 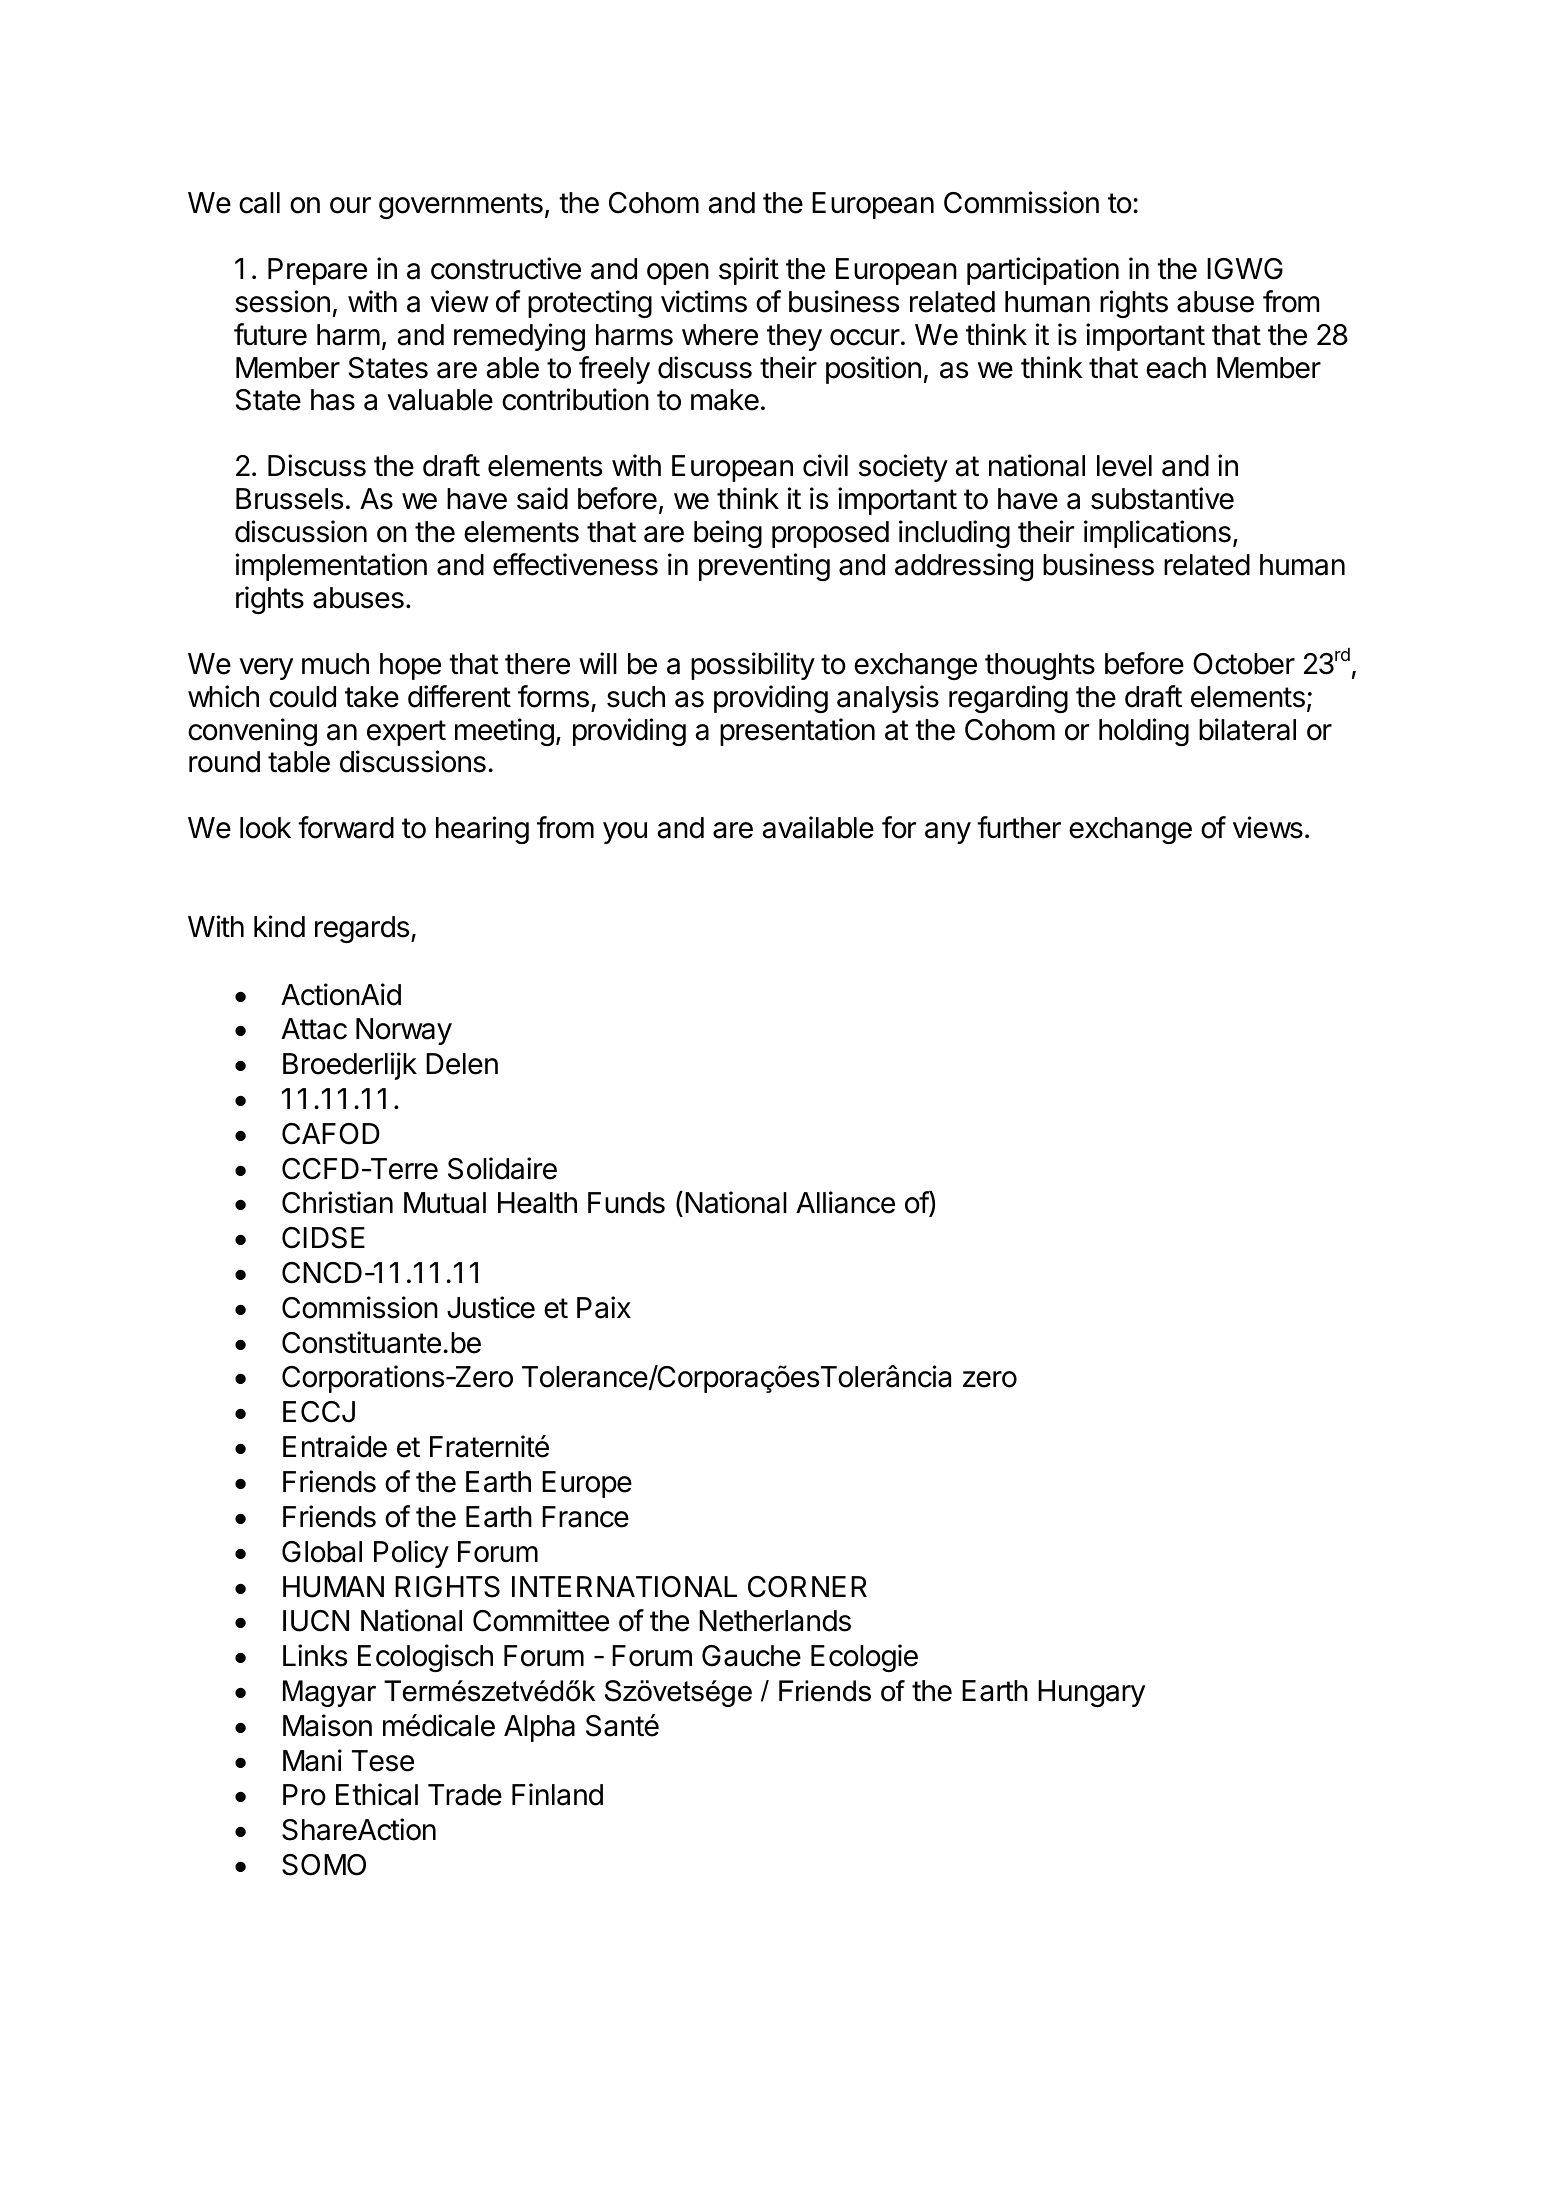 What do you see at coordinates (317, 271) in the image?
I see `Prepare` at bounding box center [317, 271].
